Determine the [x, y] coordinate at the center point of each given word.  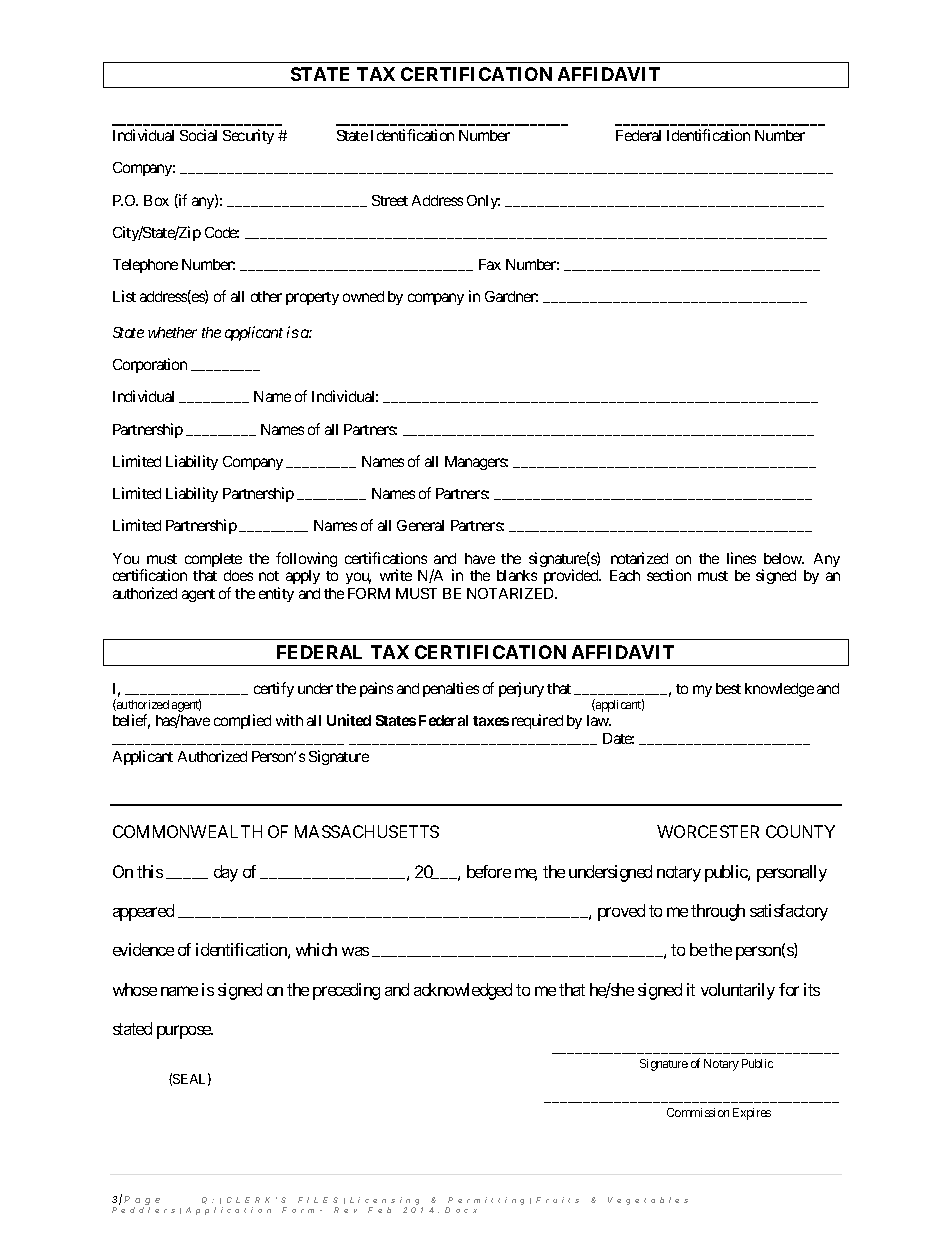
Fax [490, 264]
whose [135, 989]
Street [390, 200]
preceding [346, 991]
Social [198, 135]
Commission [698, 1112]
